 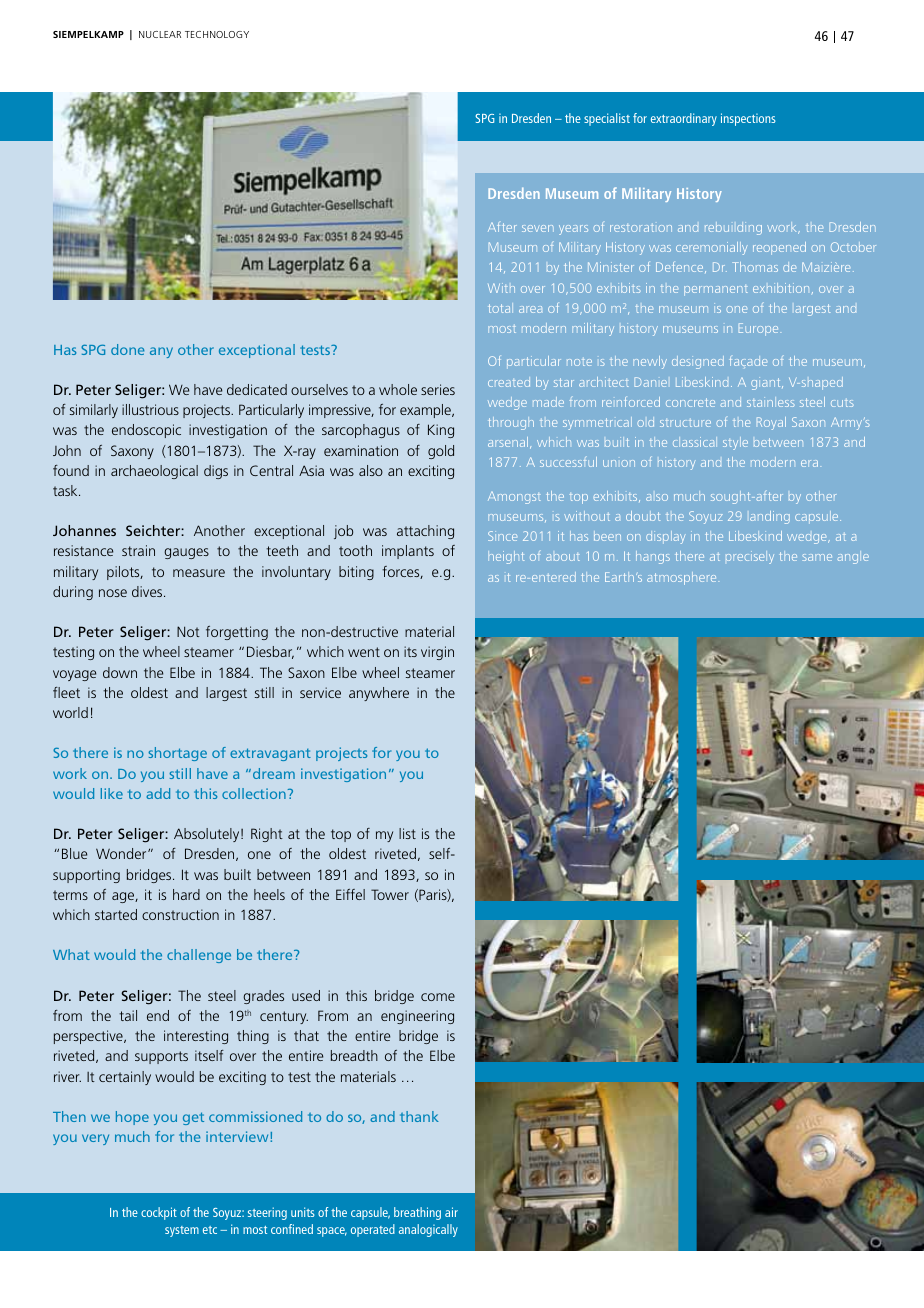 I want to click on attaching, so click(x=425, y=532).
